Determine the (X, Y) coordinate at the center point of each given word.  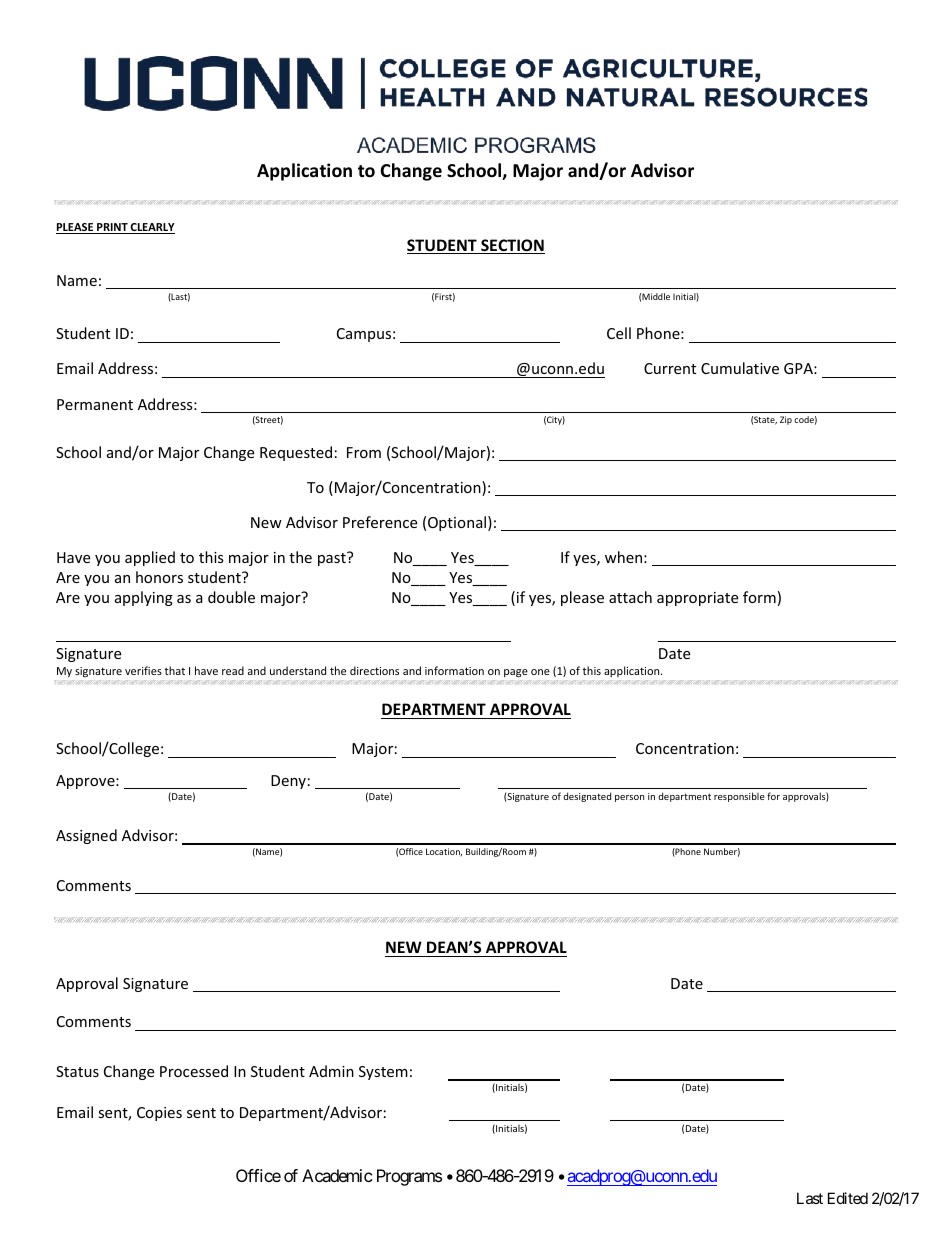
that (174, 670)
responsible (739, 797)
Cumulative (740, 368)
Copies (159, 1114)
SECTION (512, 246)
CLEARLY (152, 228)
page (516, 673)
